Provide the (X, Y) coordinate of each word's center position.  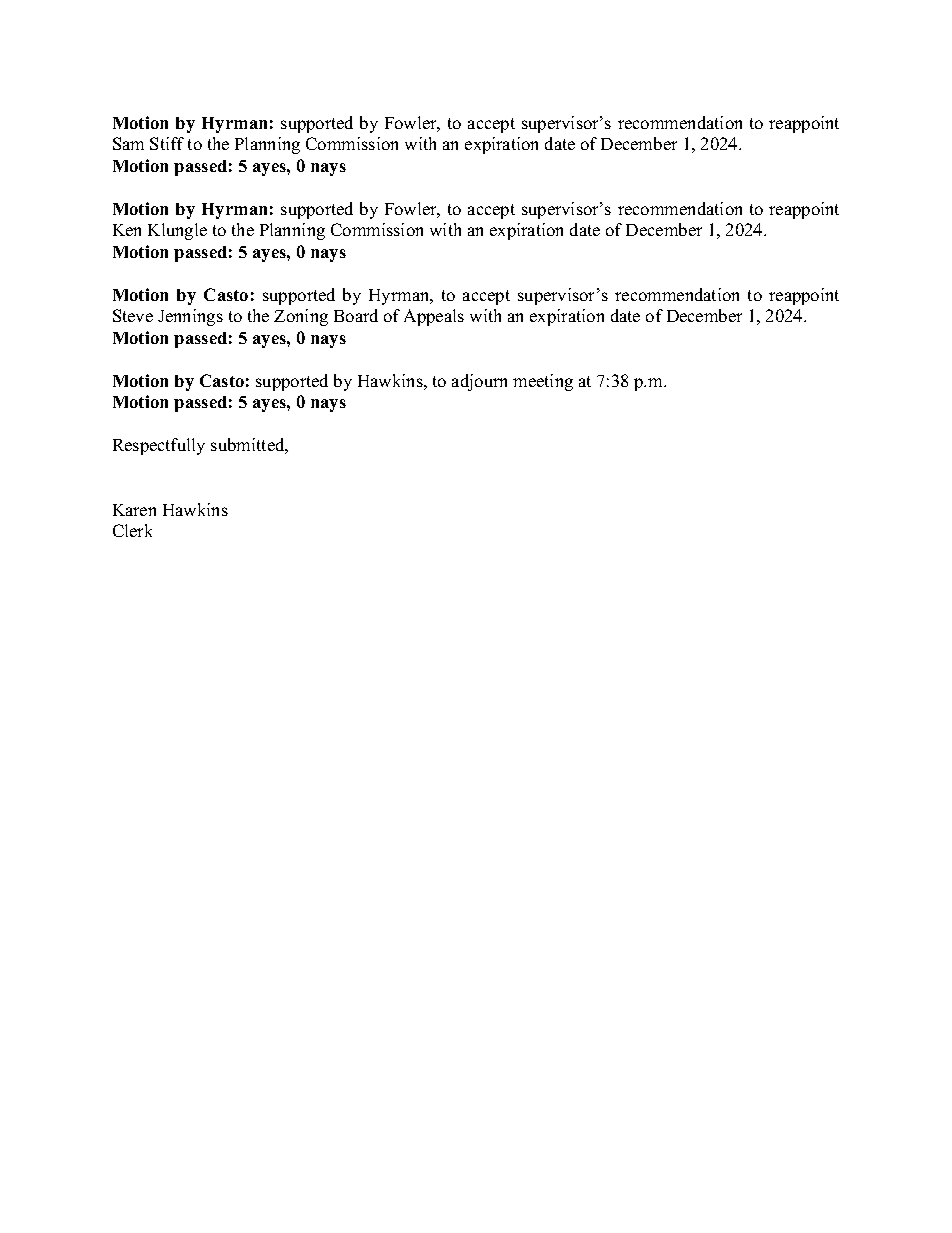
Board (356, 315)
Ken (127, 230)
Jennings (190, 317)
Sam (128, 143)
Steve (133, 315)
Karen (134, 510)
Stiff (167, 143)
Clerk (132, 530)
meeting (543, 382)
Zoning (301, 317)
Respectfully (159, 446)
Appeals (434, 317)
